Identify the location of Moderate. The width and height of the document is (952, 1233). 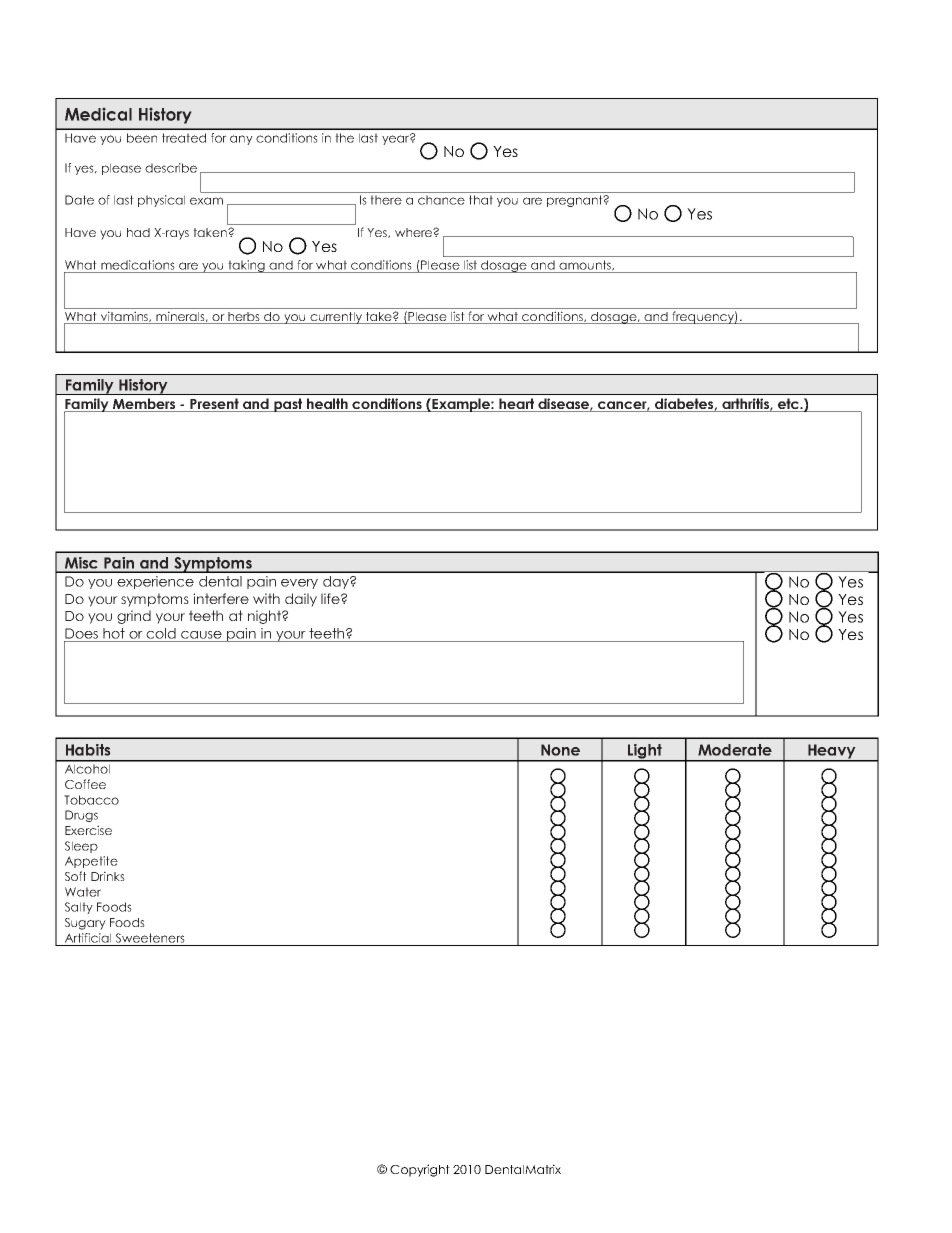
(735, 750).
